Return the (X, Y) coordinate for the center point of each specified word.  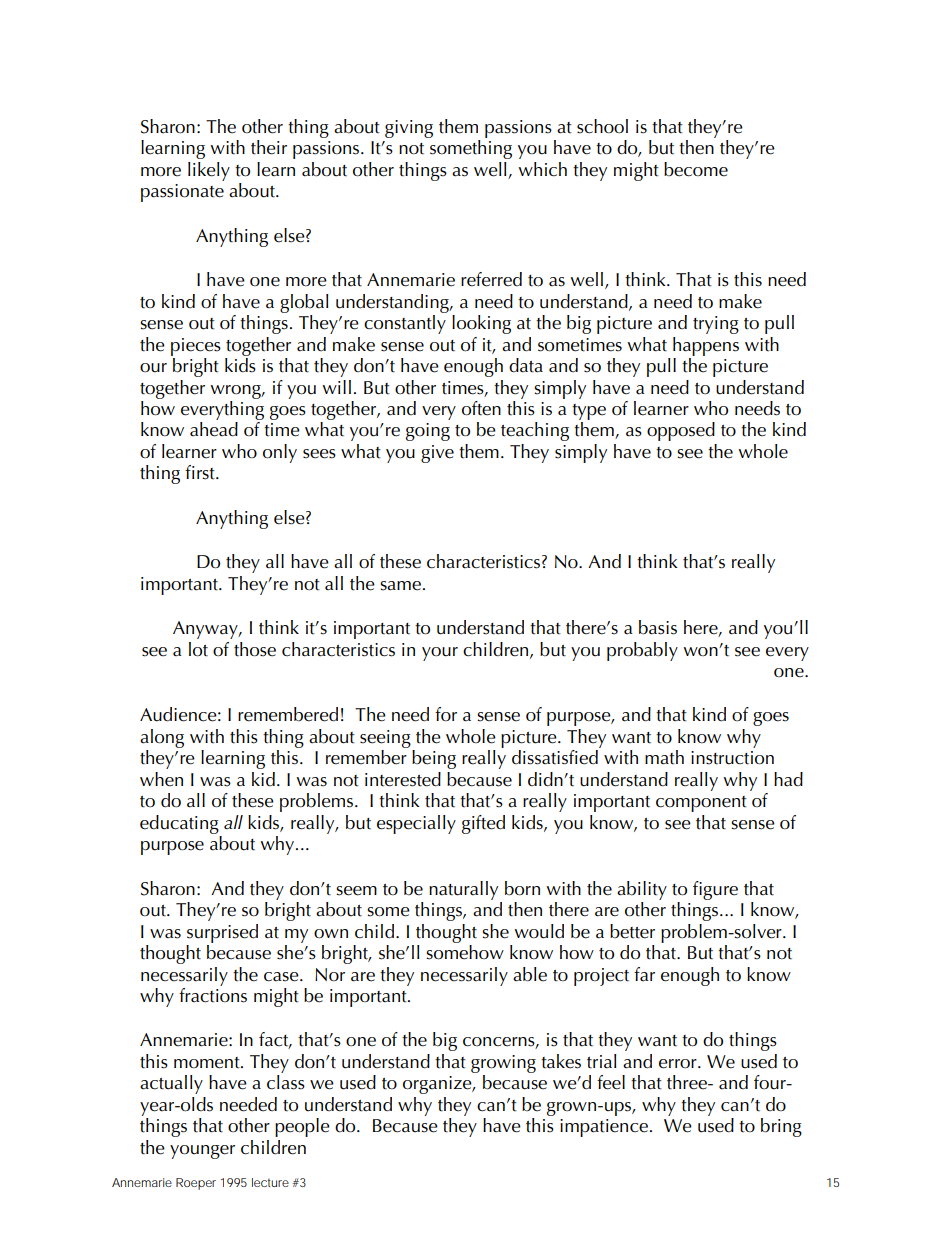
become (696, 169)
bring (781, 1127)
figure (715, 890)
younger (202, 1152)
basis (658, 627)
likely (209, 171)
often (481, 408)
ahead (214, 429)
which (542, 169)
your (440, 654)
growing (503, 1064)
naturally (463, 890)
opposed (681, 431)
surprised (222, 933)
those (255, 649)
